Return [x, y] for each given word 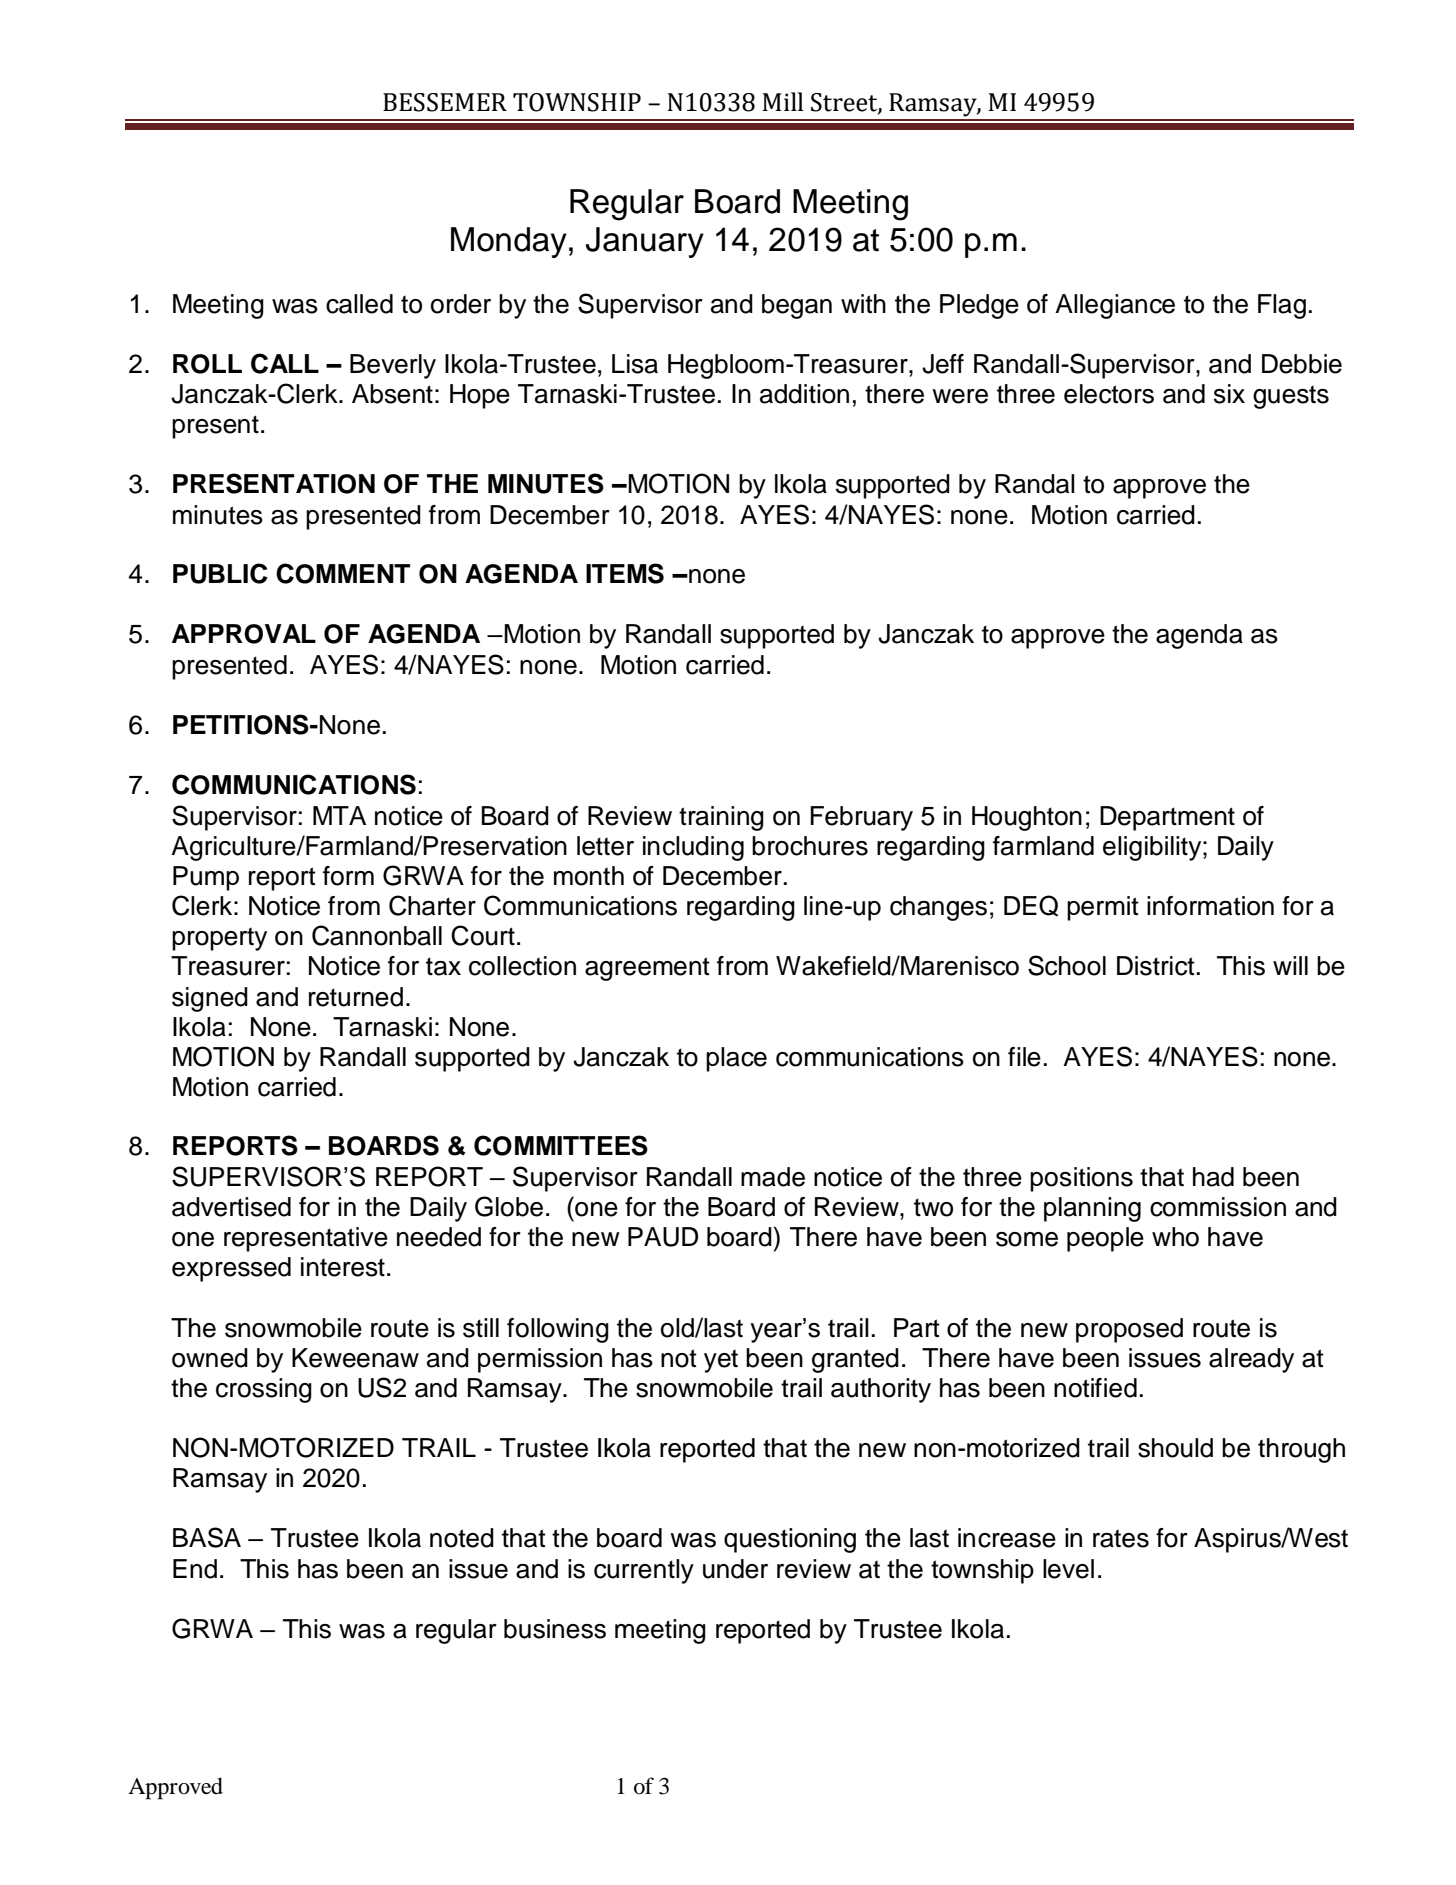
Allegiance [1115, 306]
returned [356, 997]
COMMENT [343, 573]
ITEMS [625, 573]
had [1213, 1177]
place [736, 1059]
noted [462, 1538]
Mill [783, 101]
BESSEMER [445, 102]
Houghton [1027, 818]
